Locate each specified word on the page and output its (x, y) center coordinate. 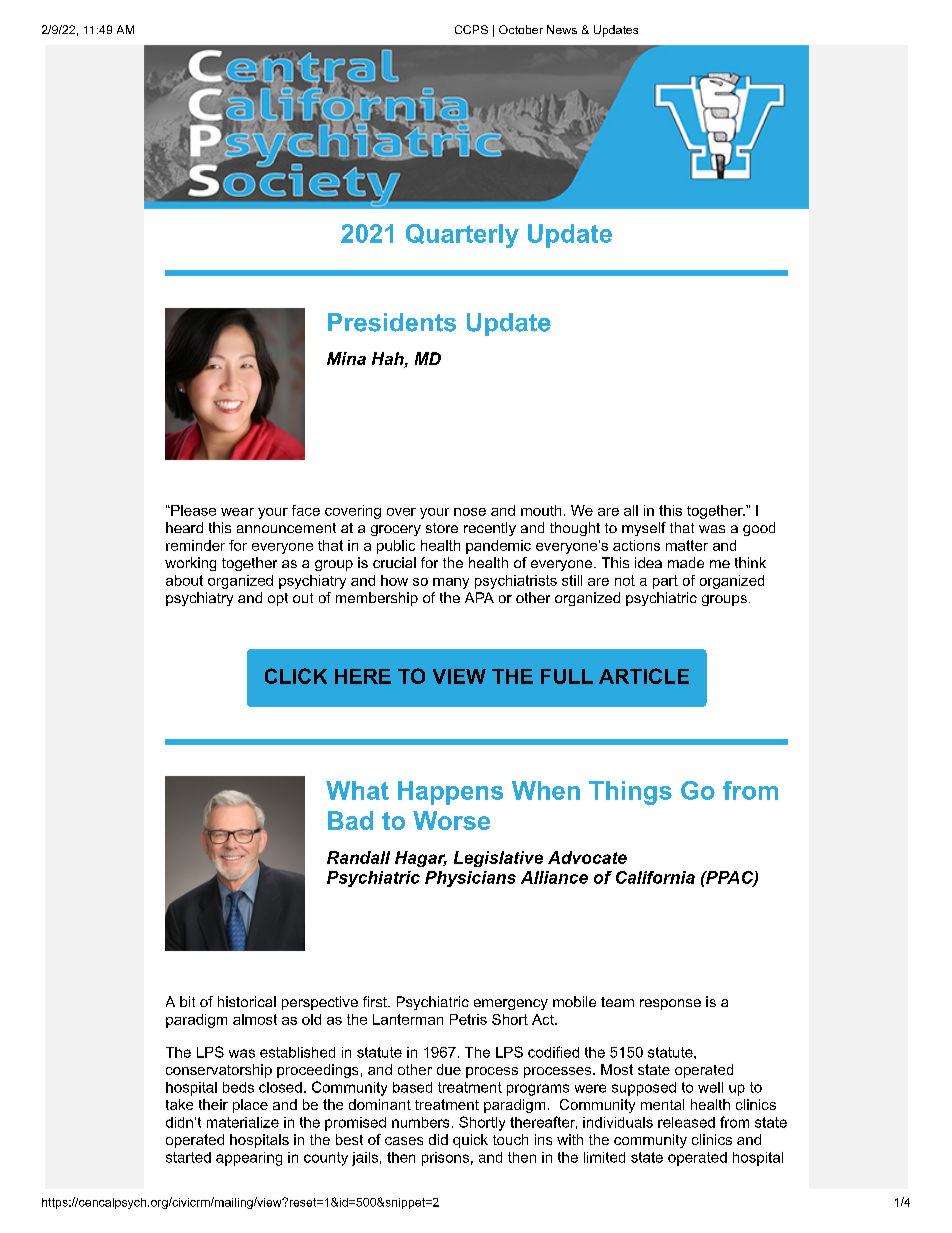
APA (479, 597)
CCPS (471, 29)
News (562, 29)
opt (278, 599)
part (665, 582)
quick (470, 1141)
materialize (243, 1122)
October (521, 29)
